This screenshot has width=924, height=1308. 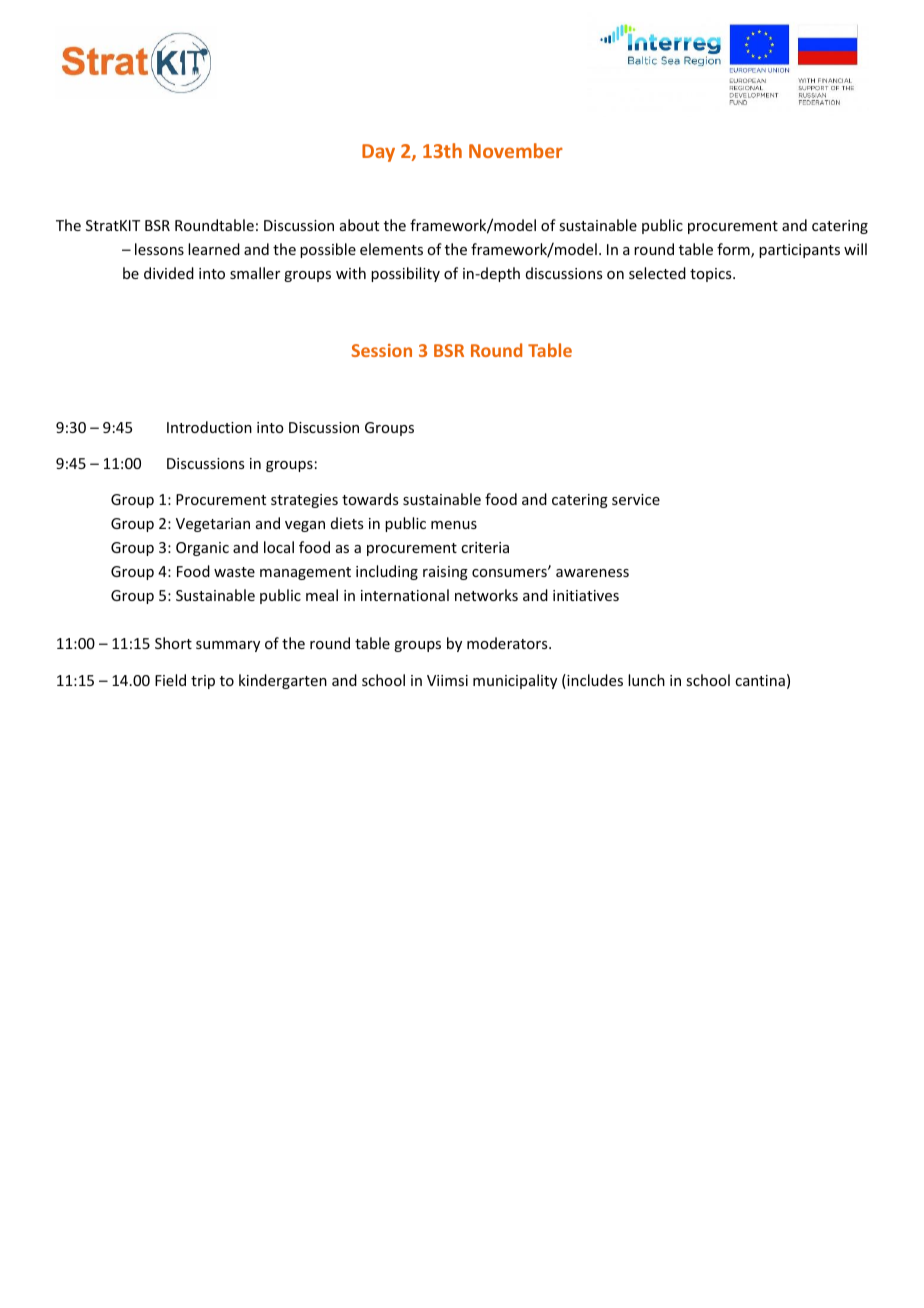 What do you see at coordinates (515, 681) in the screenshot?
I see `municipality` at bounding box center [515, 681].
